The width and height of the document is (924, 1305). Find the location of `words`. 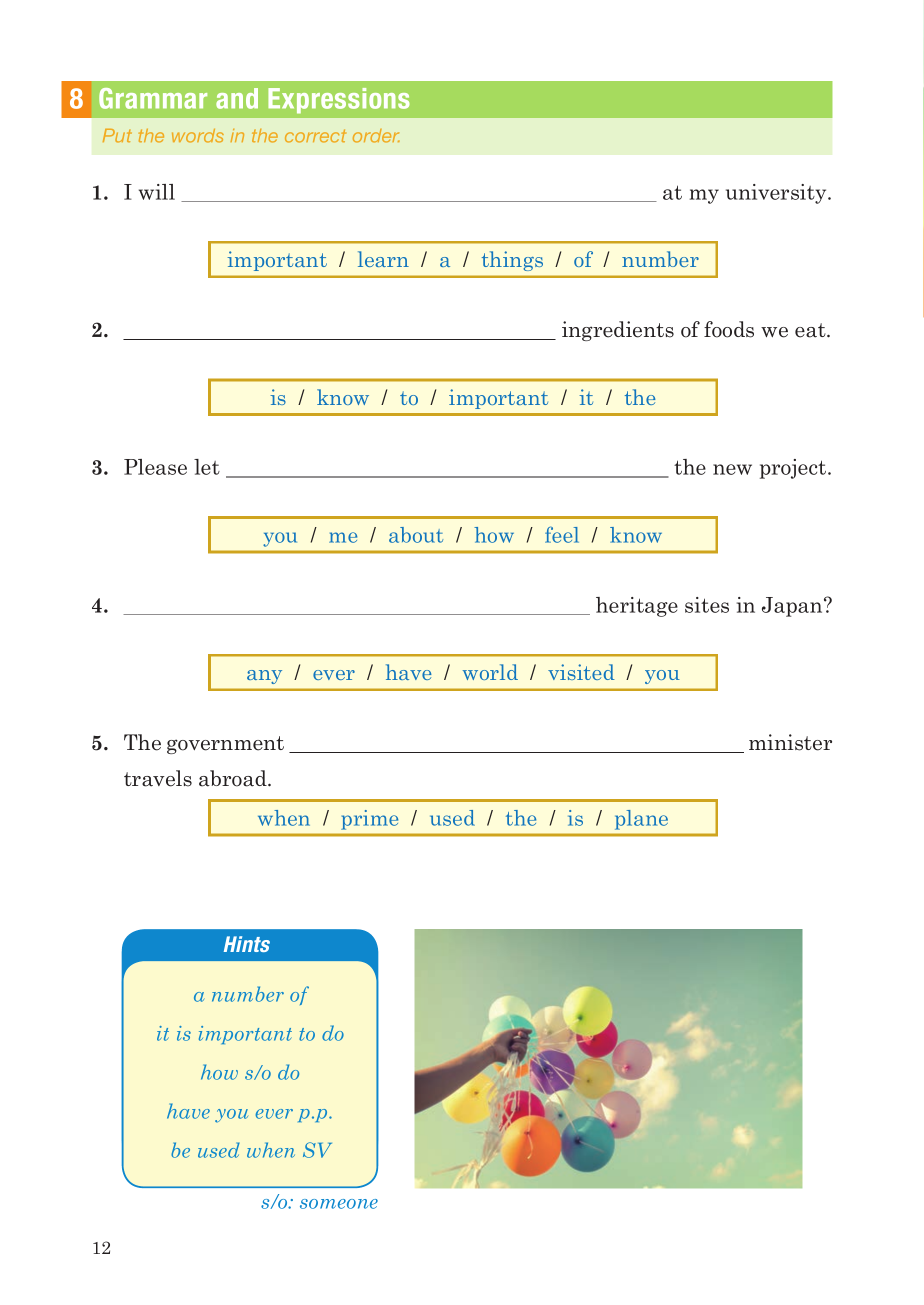

words is located at coordinates (198, 136).
